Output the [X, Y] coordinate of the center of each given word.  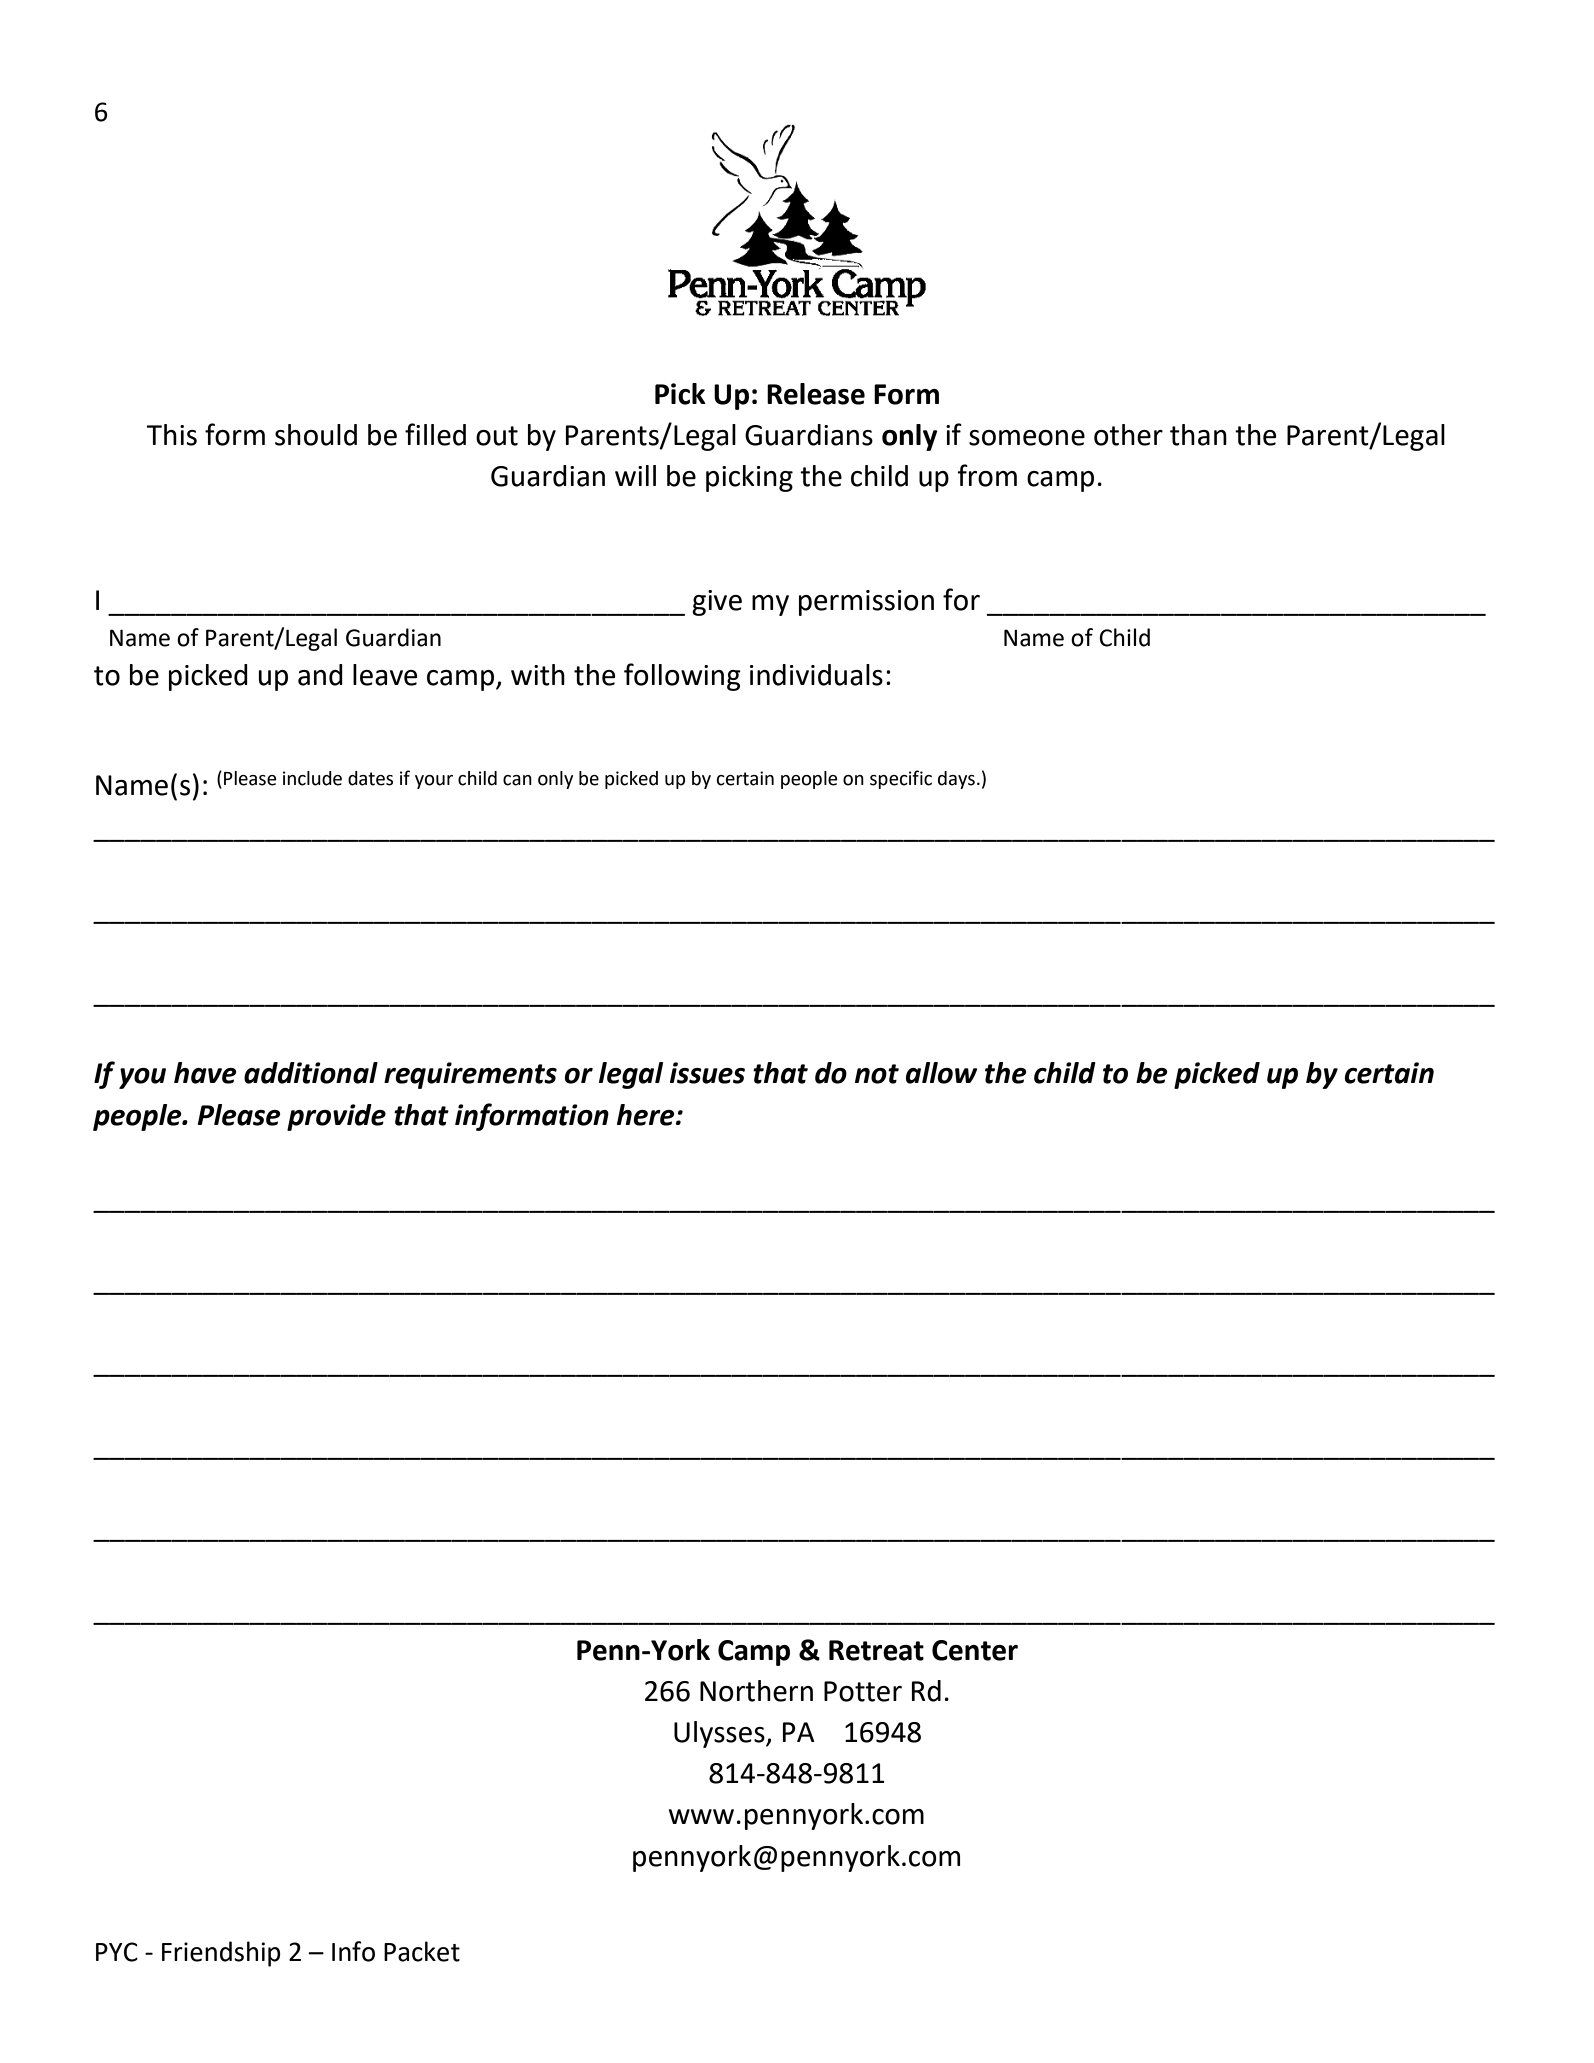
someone [1027, 438]
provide [336, 1117]
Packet [422, 1951]
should [316, 435]
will [635, 475]
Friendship [221, 1954]
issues [707, 1073]
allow [941, 1073]
